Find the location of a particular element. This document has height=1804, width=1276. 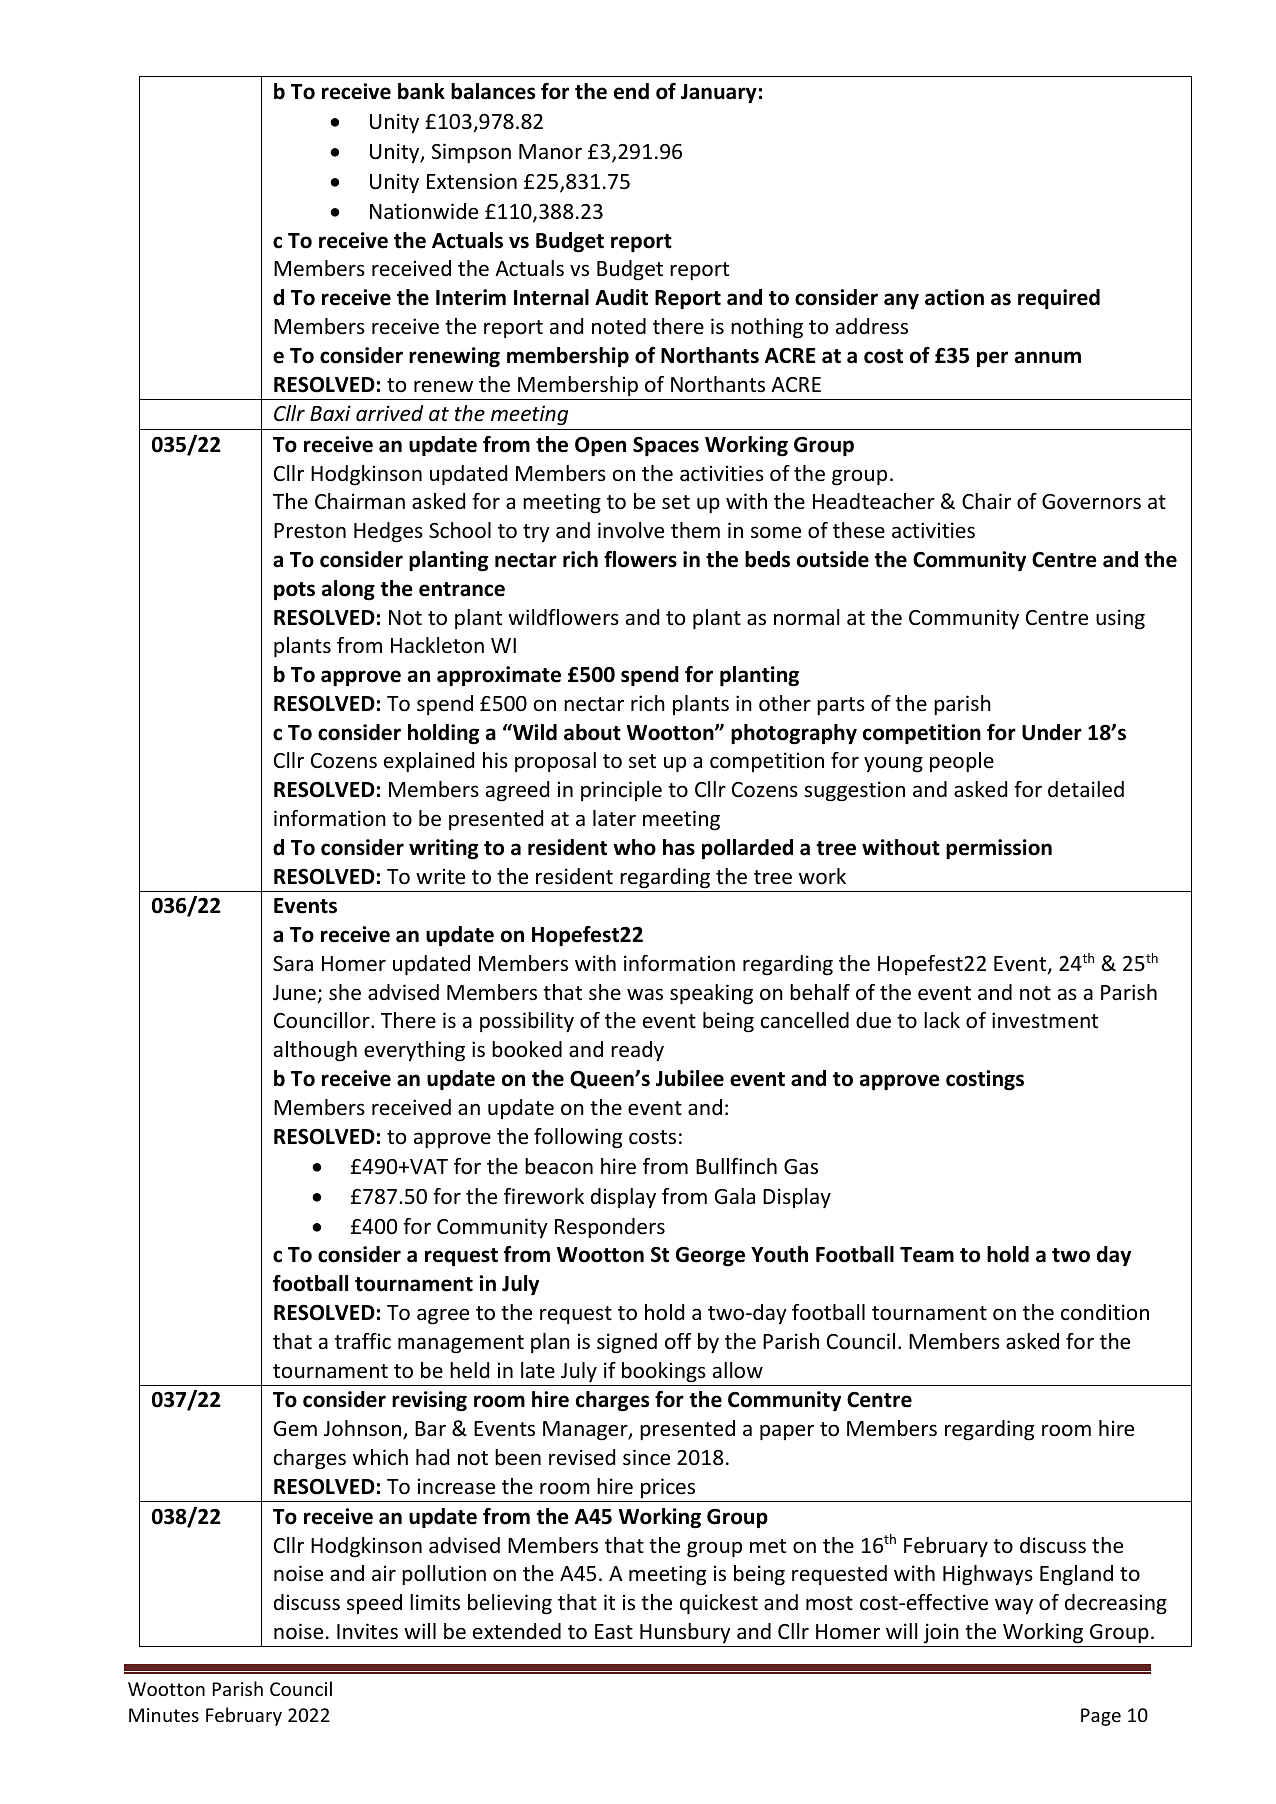

action is located at coordinates (954, 297).
